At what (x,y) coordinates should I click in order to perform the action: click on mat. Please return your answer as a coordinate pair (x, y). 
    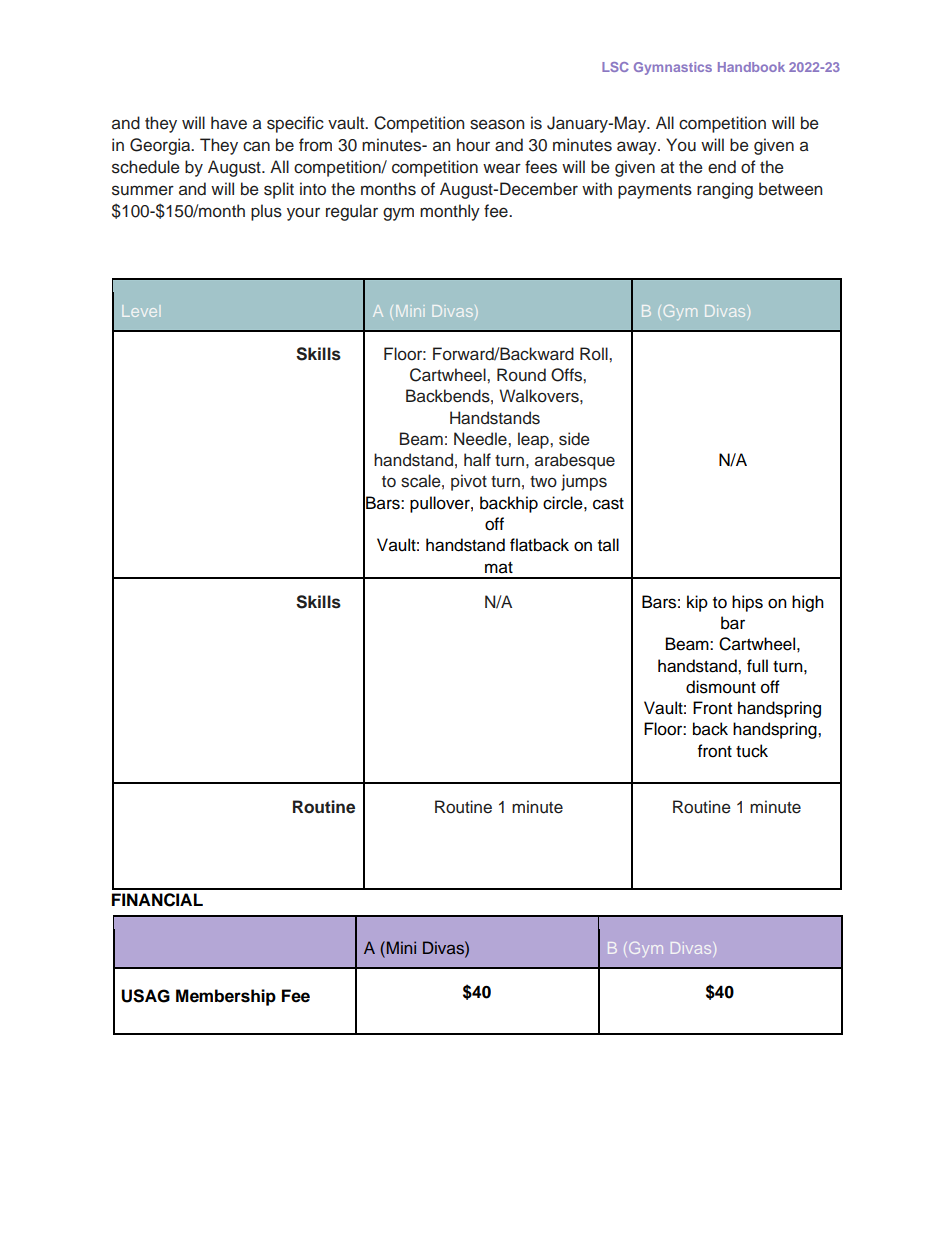
    Looking at the image, I should click on (499, 568).
